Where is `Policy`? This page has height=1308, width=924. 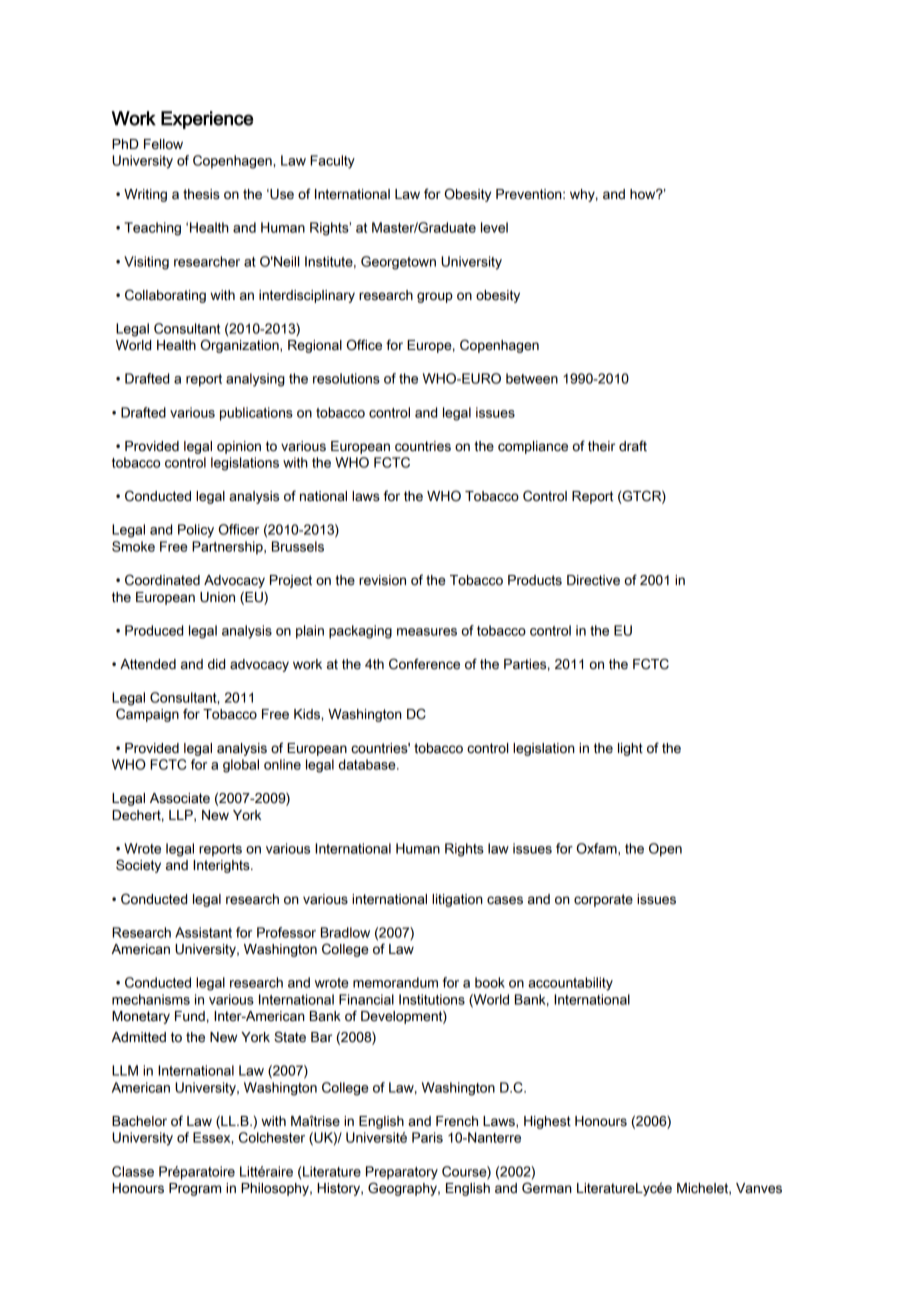 Policy is located at coordinates (196, 531).
